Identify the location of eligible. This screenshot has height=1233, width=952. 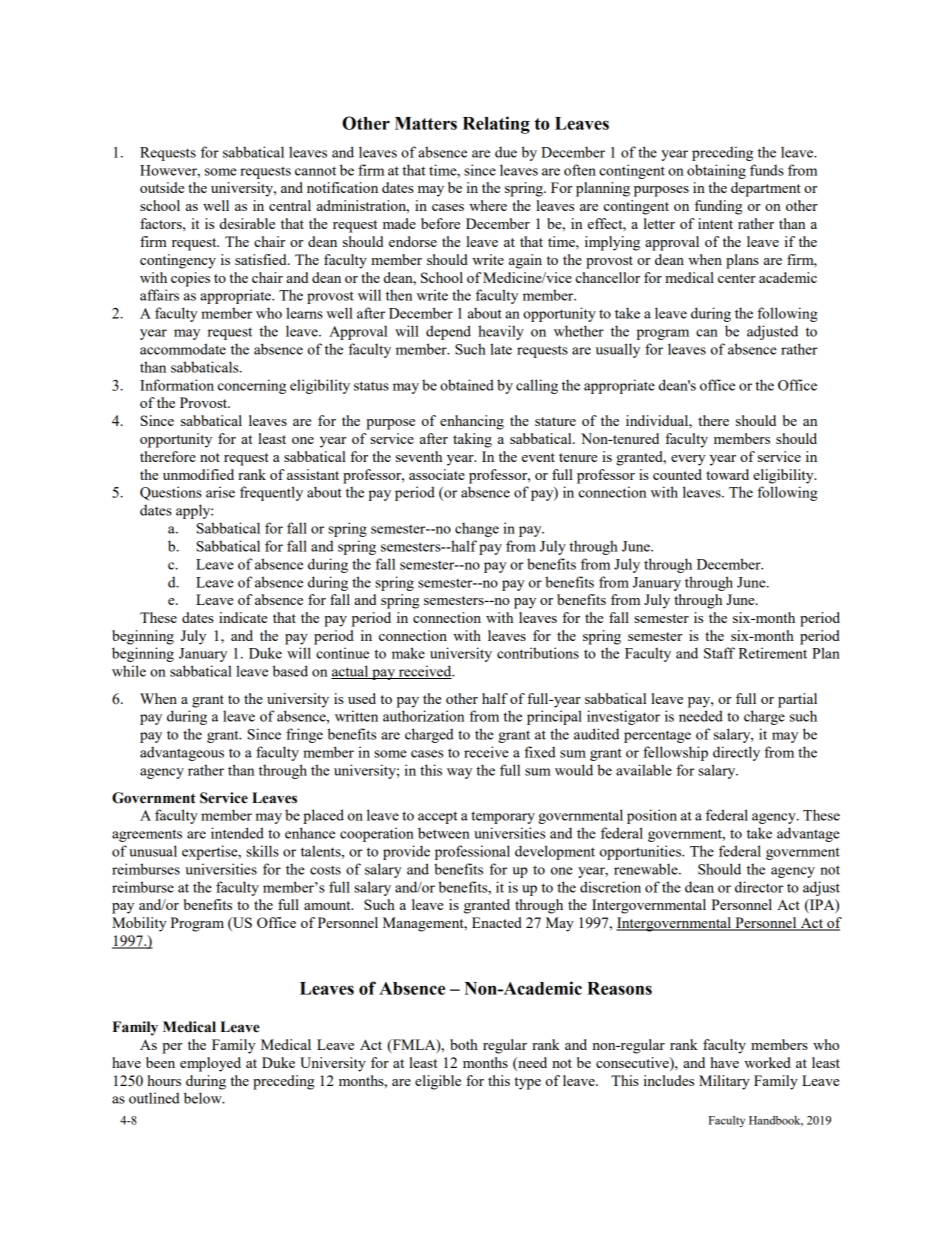
(438, 1082).
